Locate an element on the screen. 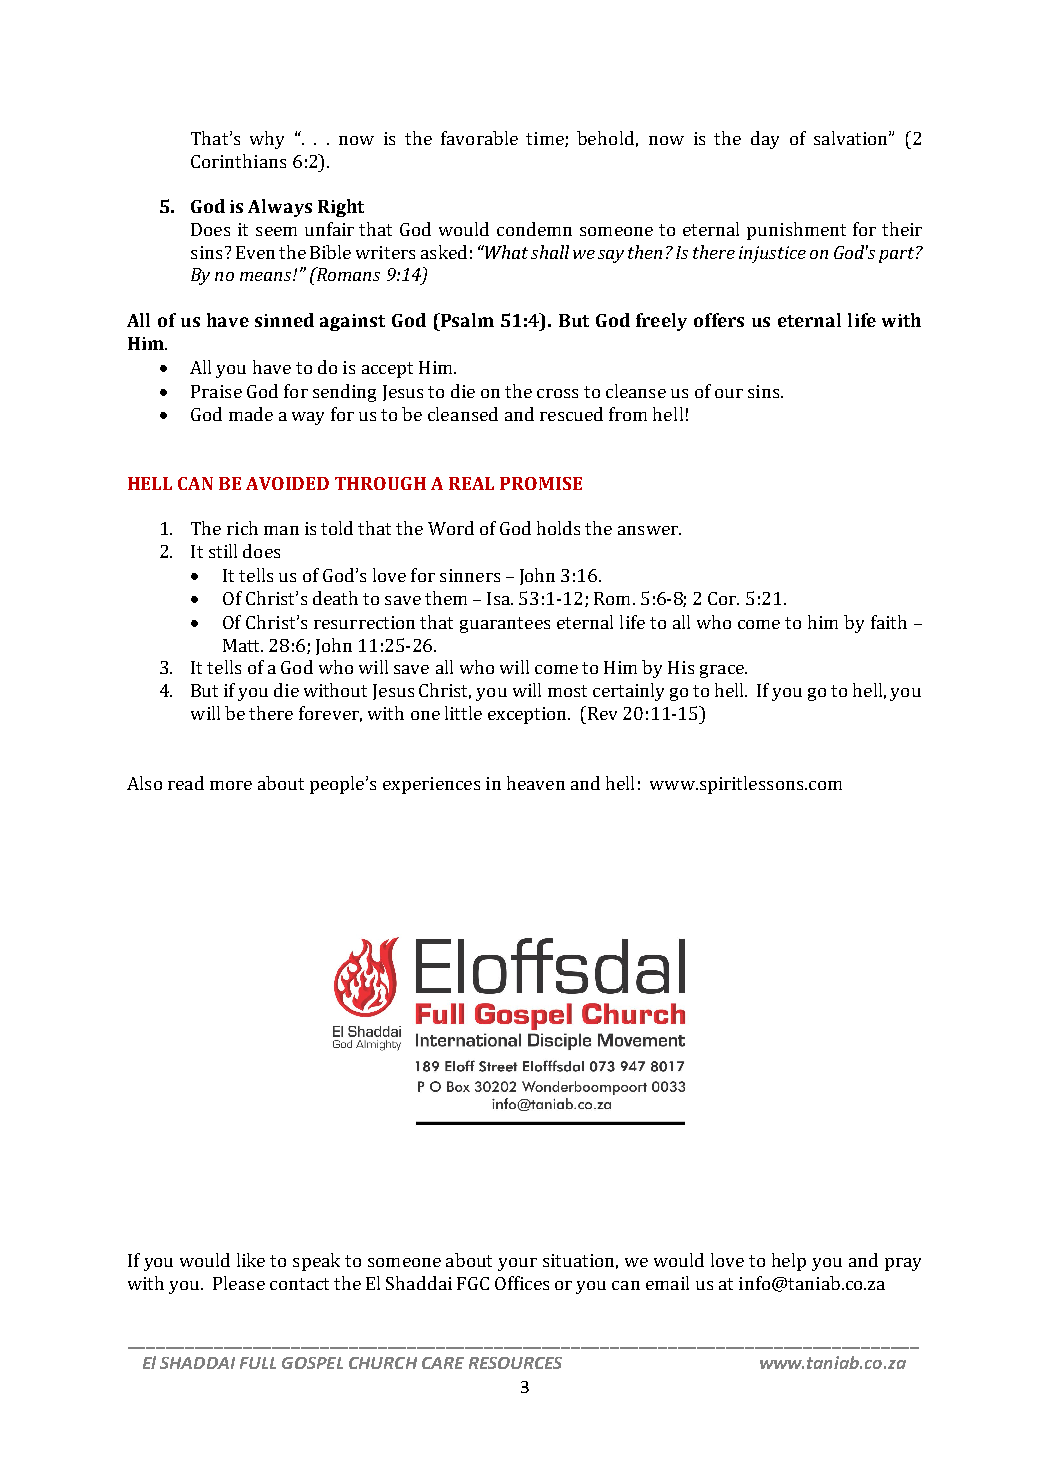 This screenshot has width=1049, height=1484. grace is located at coordinates (723, 671).
